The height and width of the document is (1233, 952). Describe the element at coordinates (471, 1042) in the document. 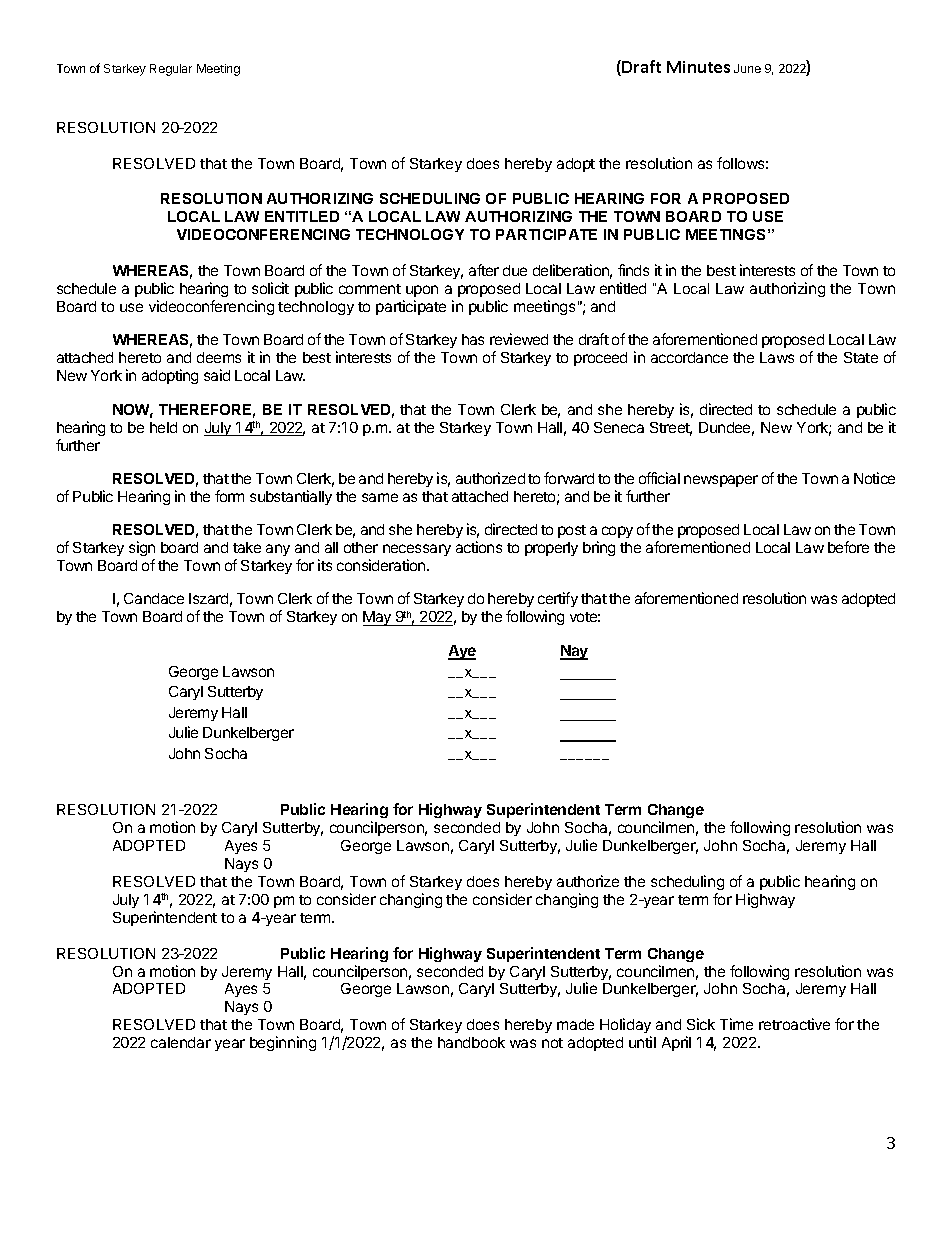

I see `handbook` at that location.
